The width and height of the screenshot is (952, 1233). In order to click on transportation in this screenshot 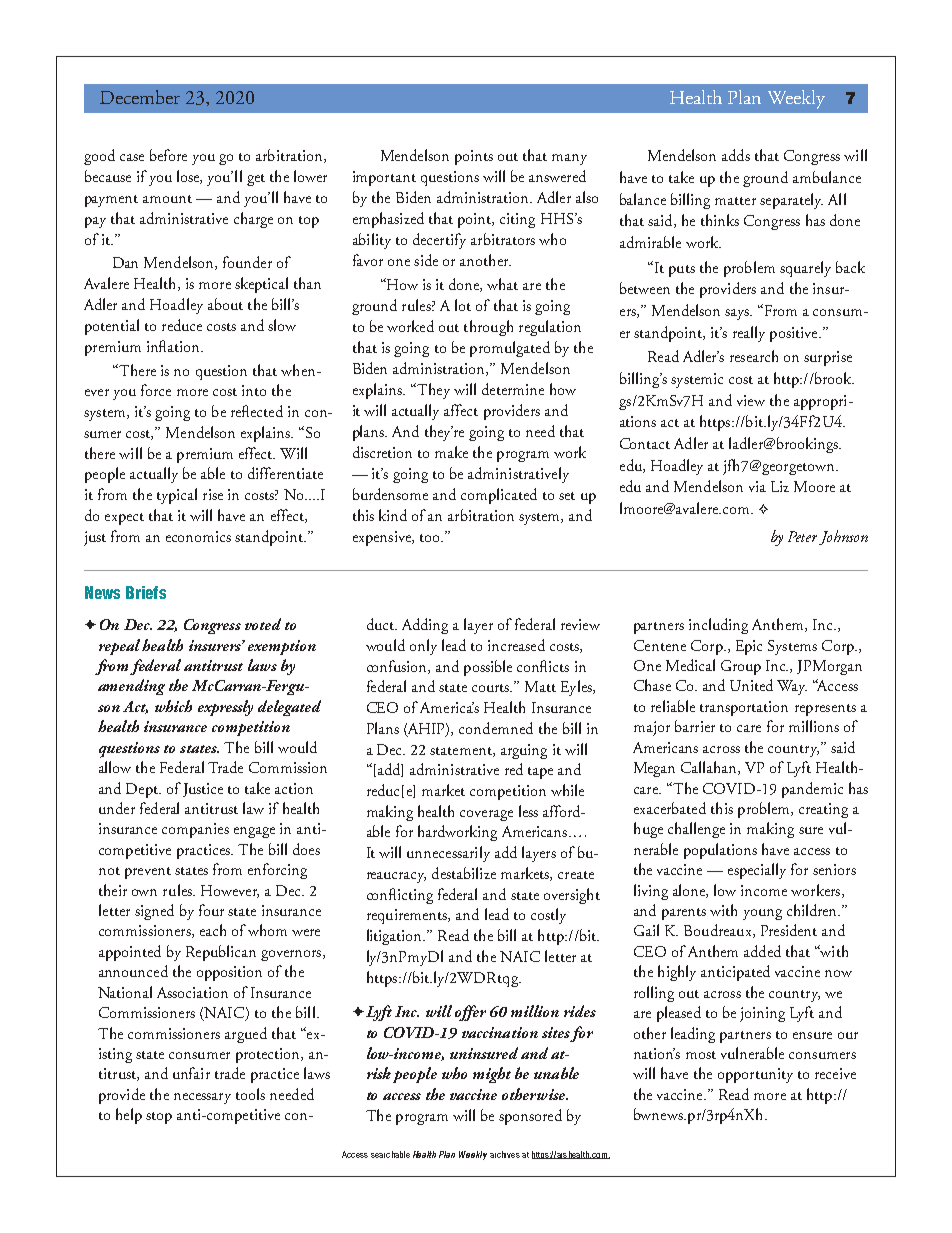, I will do `click(744, 708)`.
